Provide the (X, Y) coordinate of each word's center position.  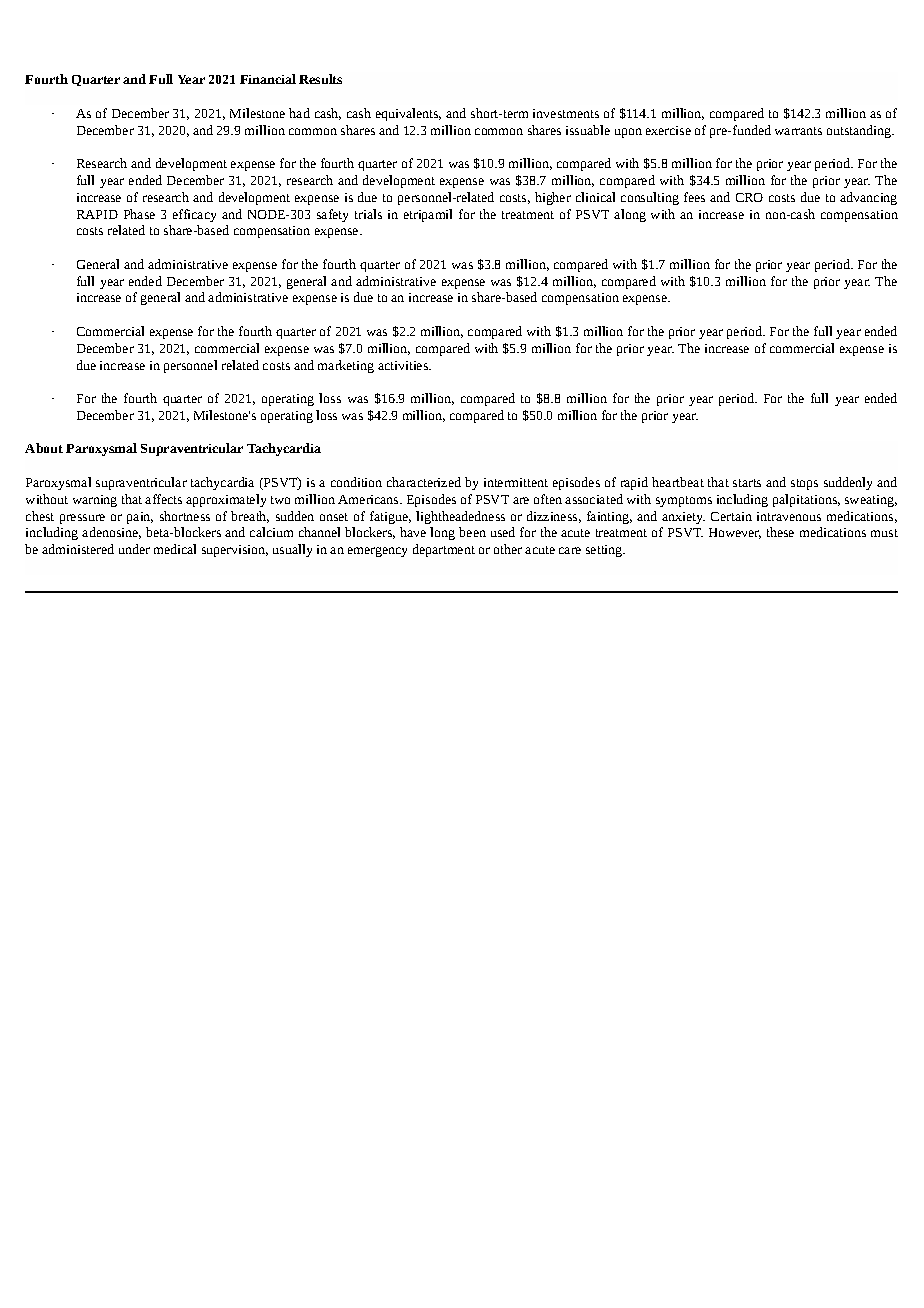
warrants (798, 131)
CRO (749, 197)
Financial (268, 79)
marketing (346, 366)
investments (566, 113)
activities (404, 365)
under (134, 549)
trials (368, 214)
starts (747, 483)
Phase (139, 214)
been (472, 532)
